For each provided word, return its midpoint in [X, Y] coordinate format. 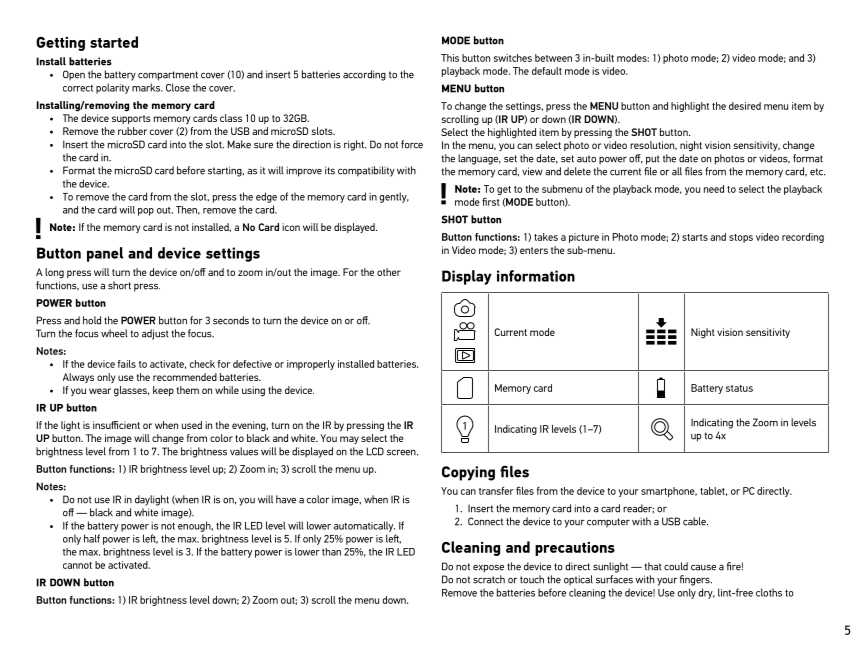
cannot [77, 565]
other [389, 272]
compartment [168, 76]
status [739, 388]
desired [745, 106]
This [450, 58]
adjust [155, 334]
